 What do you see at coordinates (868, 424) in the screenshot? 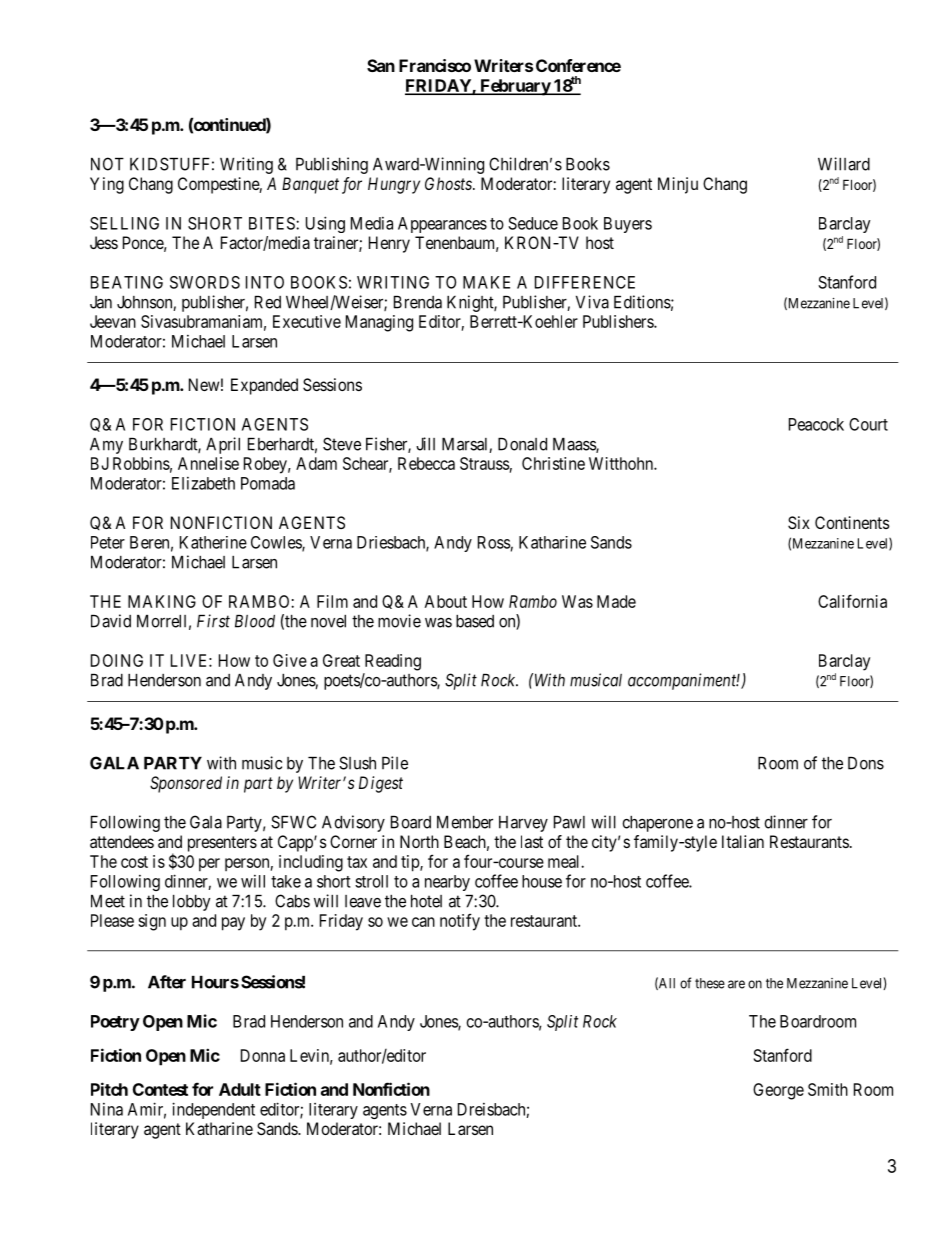
I see `Court` at bounding box center [868, 424].
